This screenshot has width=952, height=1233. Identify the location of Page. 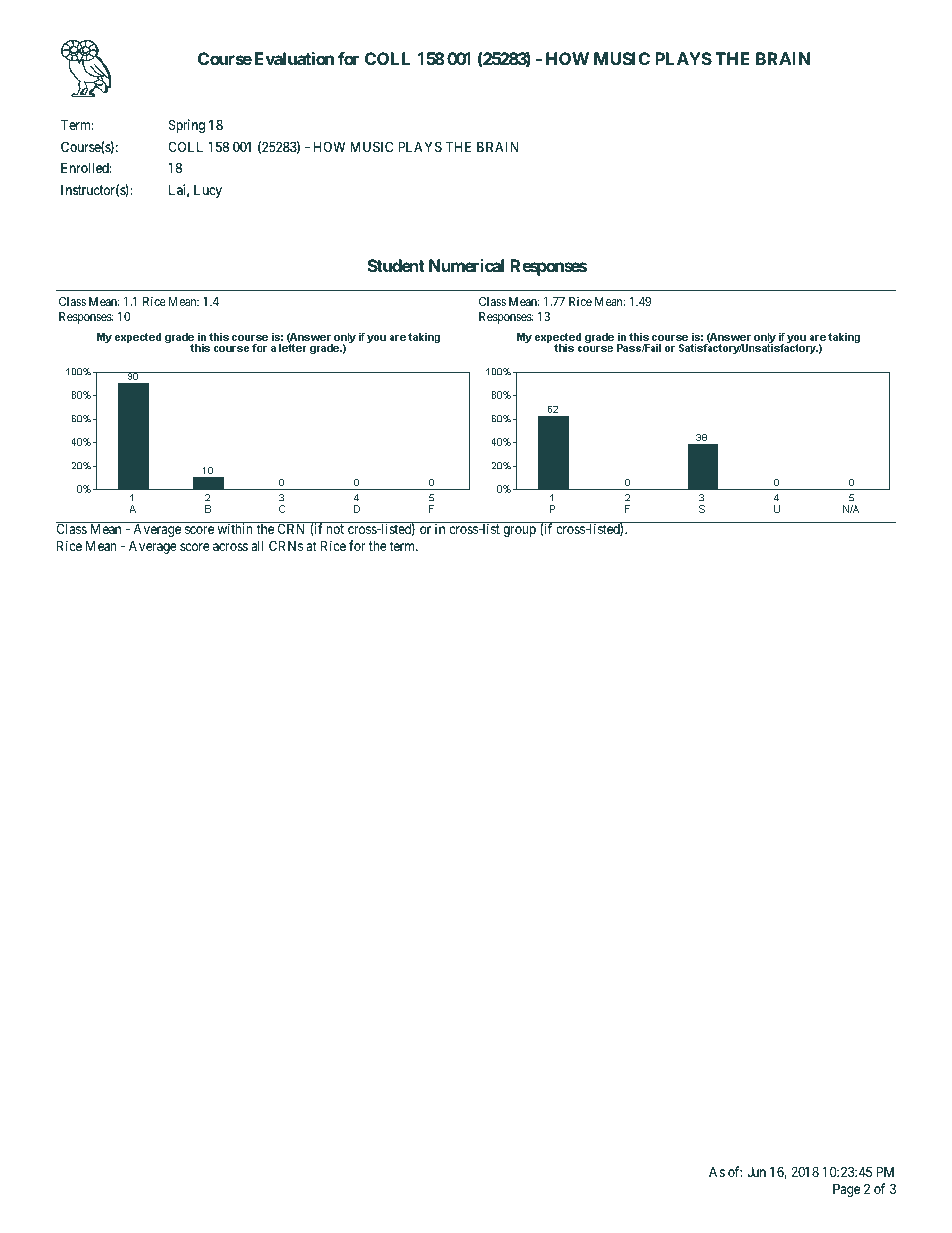
(846, 1190).
